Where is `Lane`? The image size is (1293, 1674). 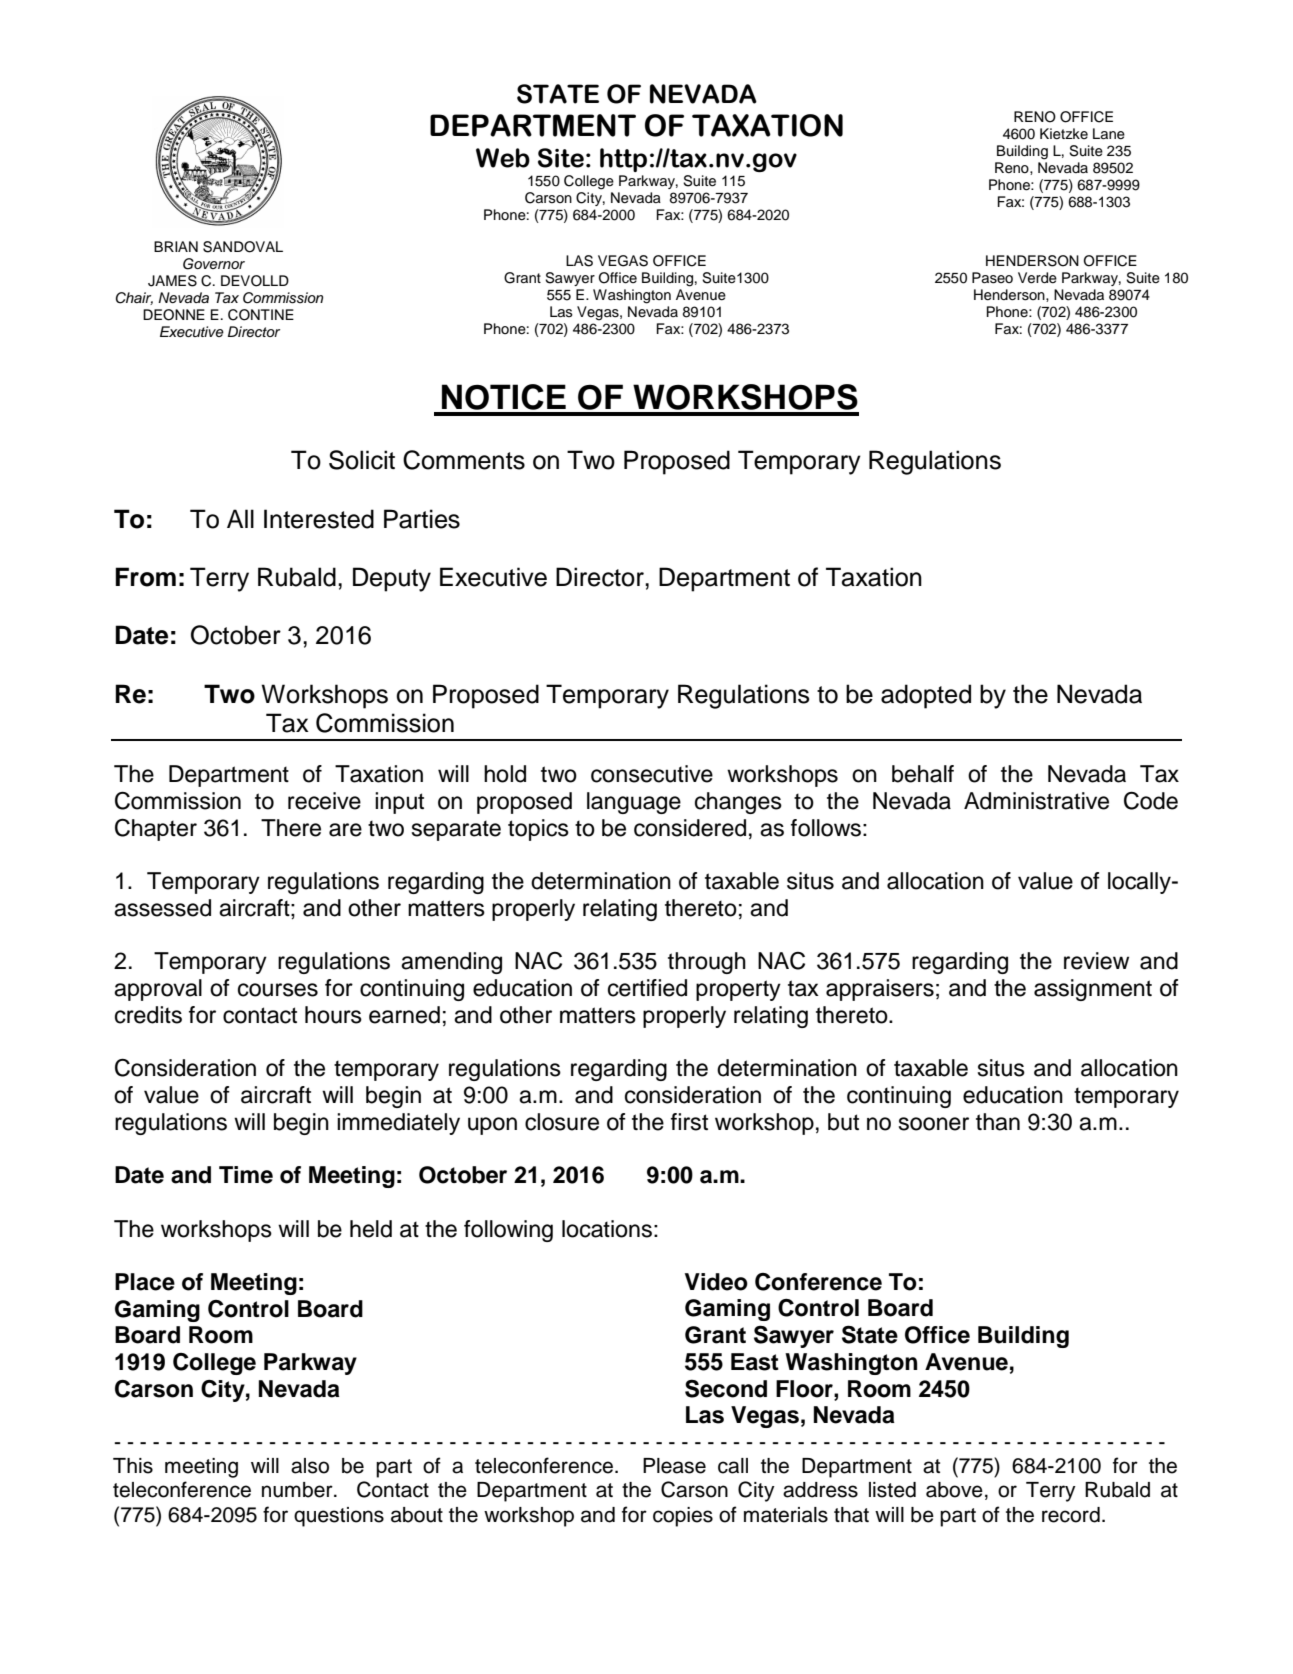
Lane is located at coordinates (1109, 134).
